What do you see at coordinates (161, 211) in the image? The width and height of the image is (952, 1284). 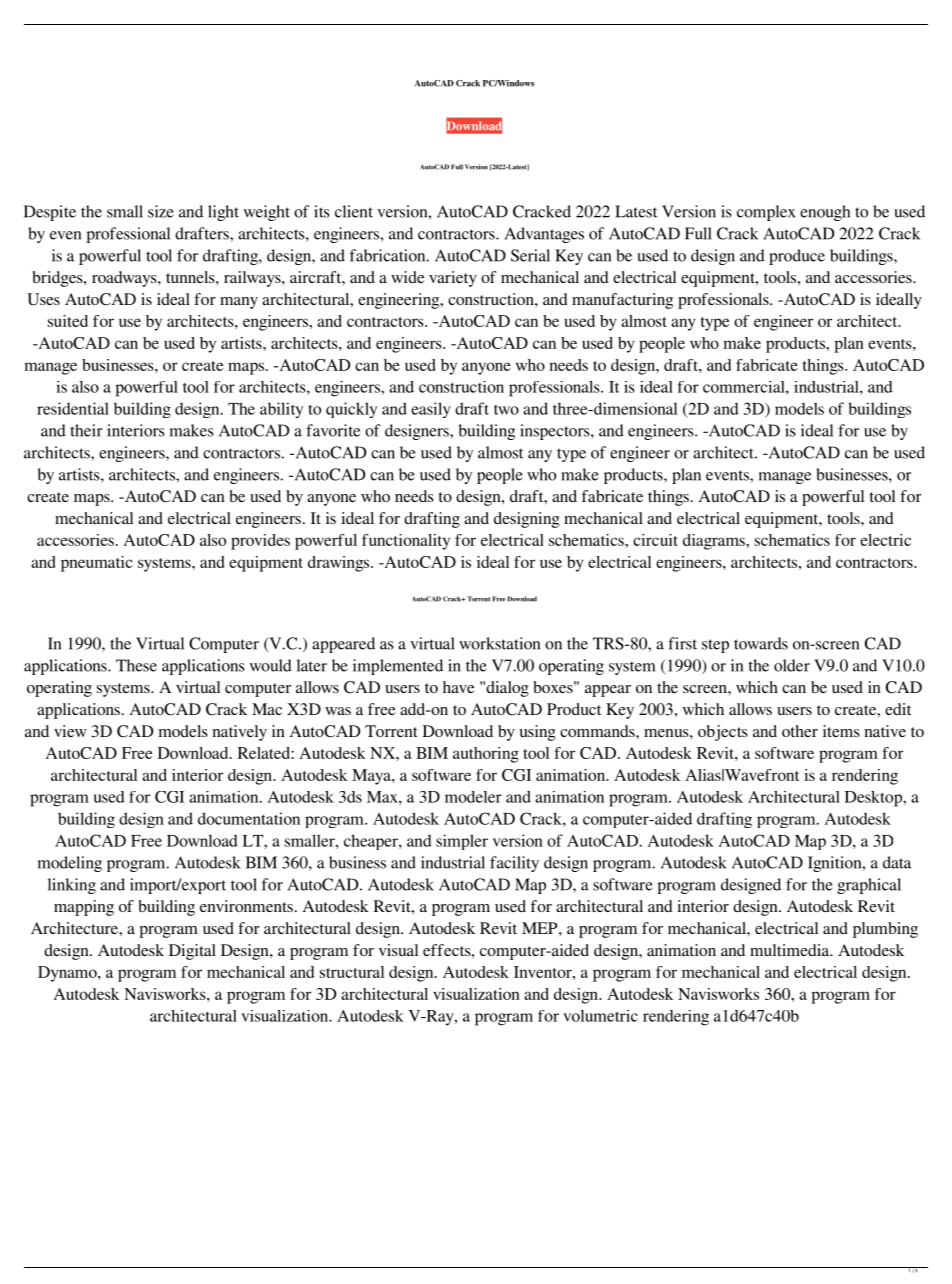 I see `size` at bounding box center [161, 211].
